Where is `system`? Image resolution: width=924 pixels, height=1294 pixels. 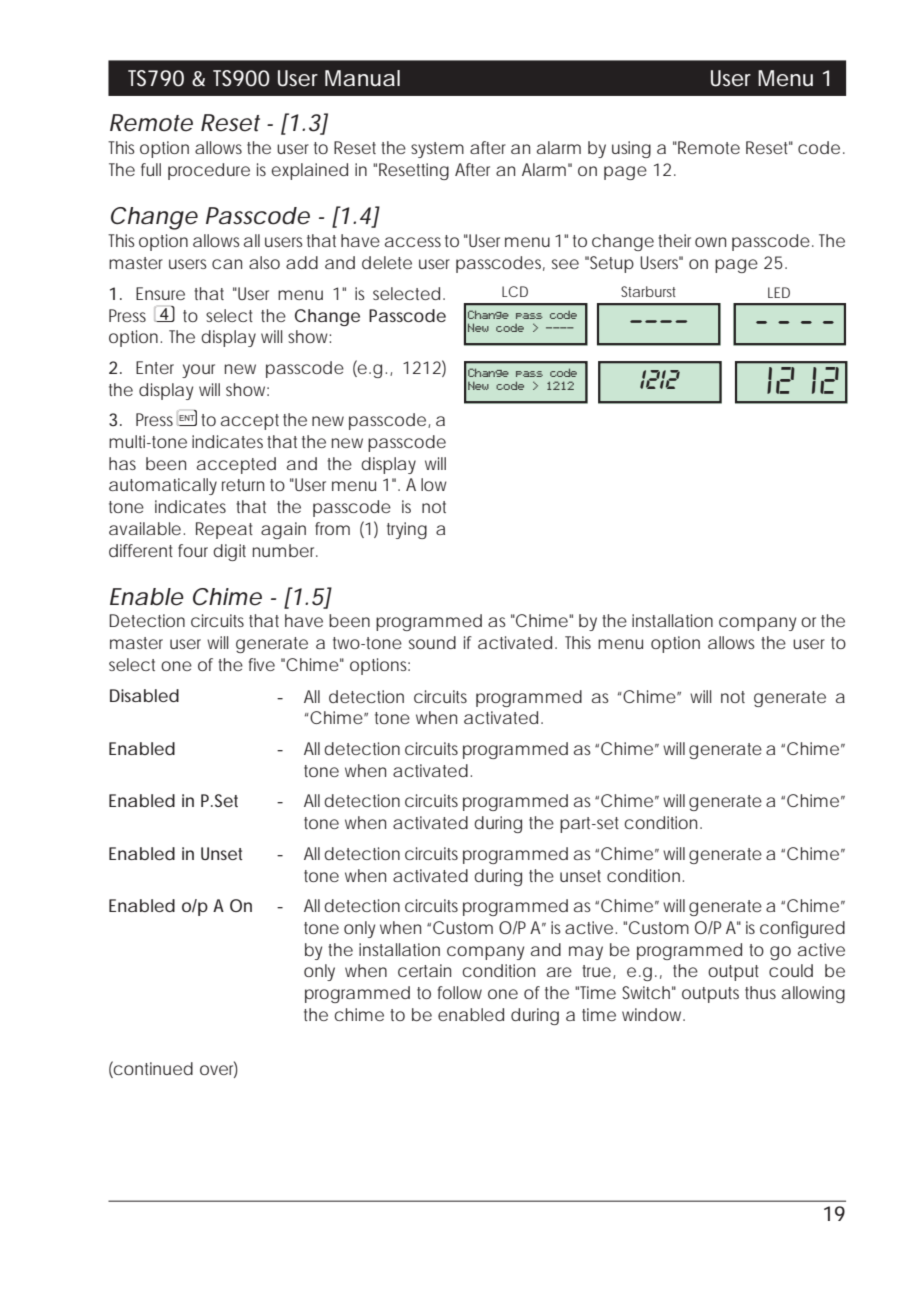 system is located at coordinates (437, 150).
